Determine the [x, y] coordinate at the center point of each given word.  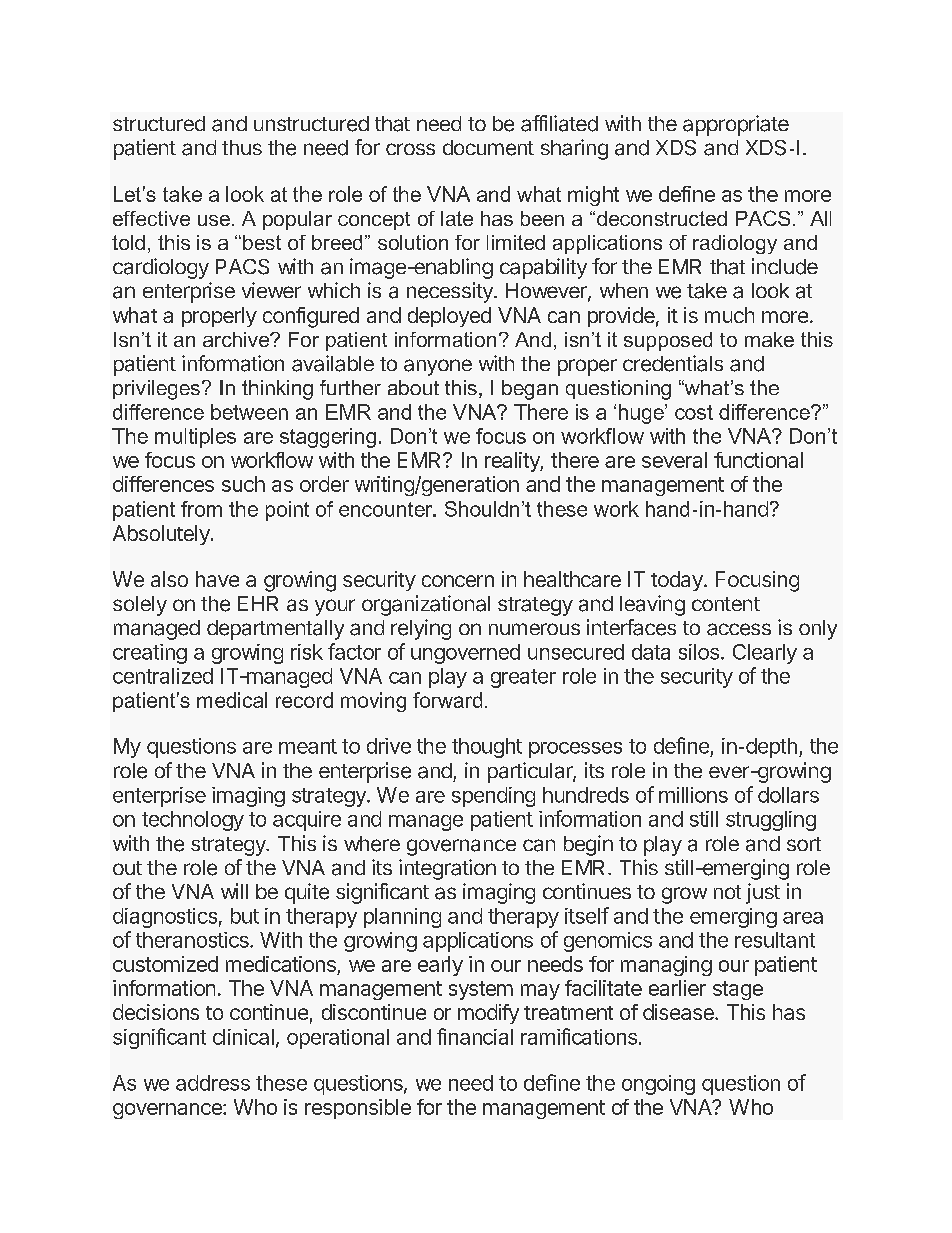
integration [447, 869]
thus [242, 147]
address [213, 1083]
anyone [438, 367]
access [739, 629]
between [249, 412]
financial [475, 1036]
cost [694, 412]
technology [193, 821]
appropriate [736, 125]
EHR [258, 603]
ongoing [658, 1085]
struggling [771, 821]
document [488, 148]
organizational [426, 605]
